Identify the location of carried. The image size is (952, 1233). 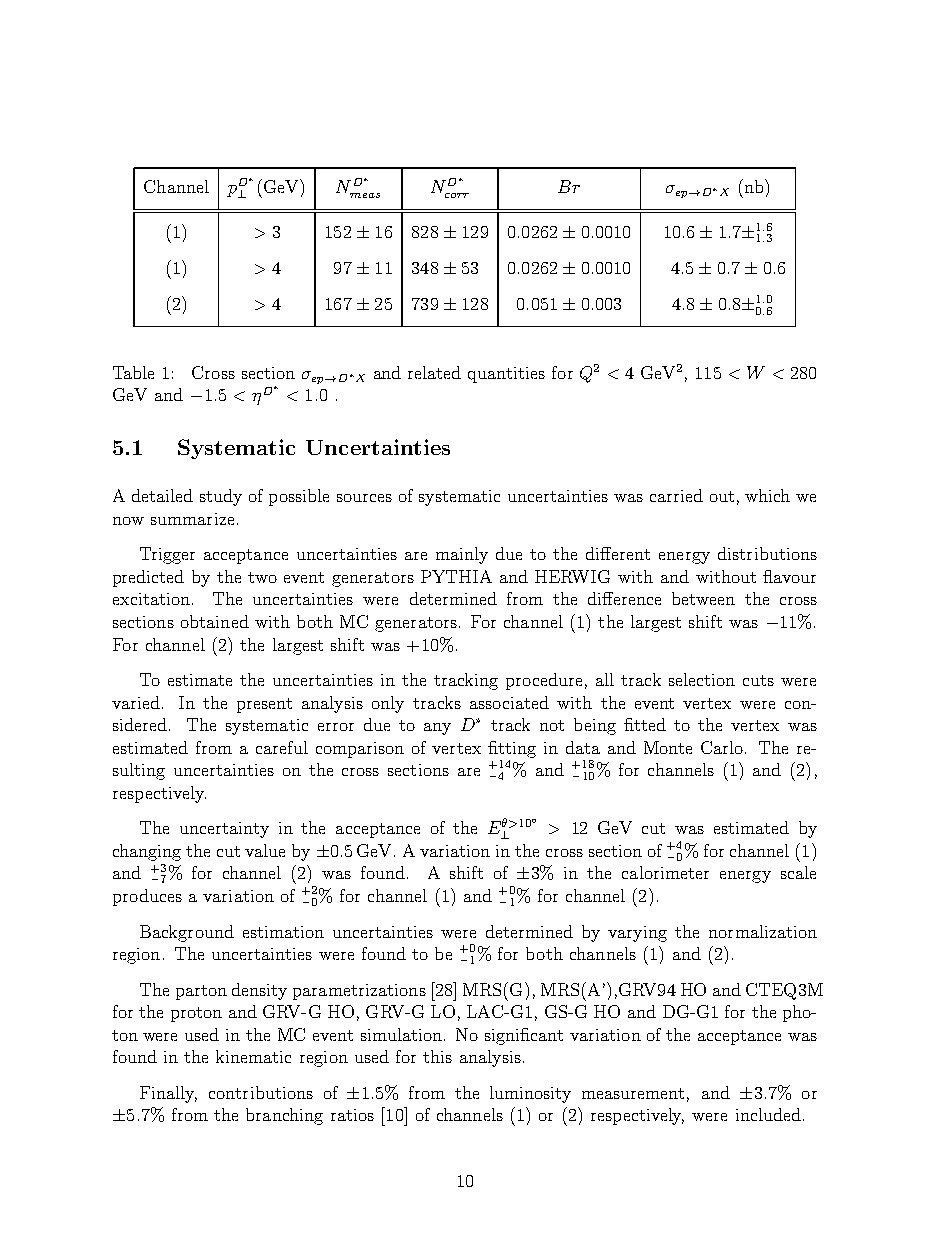
(676, 495).
